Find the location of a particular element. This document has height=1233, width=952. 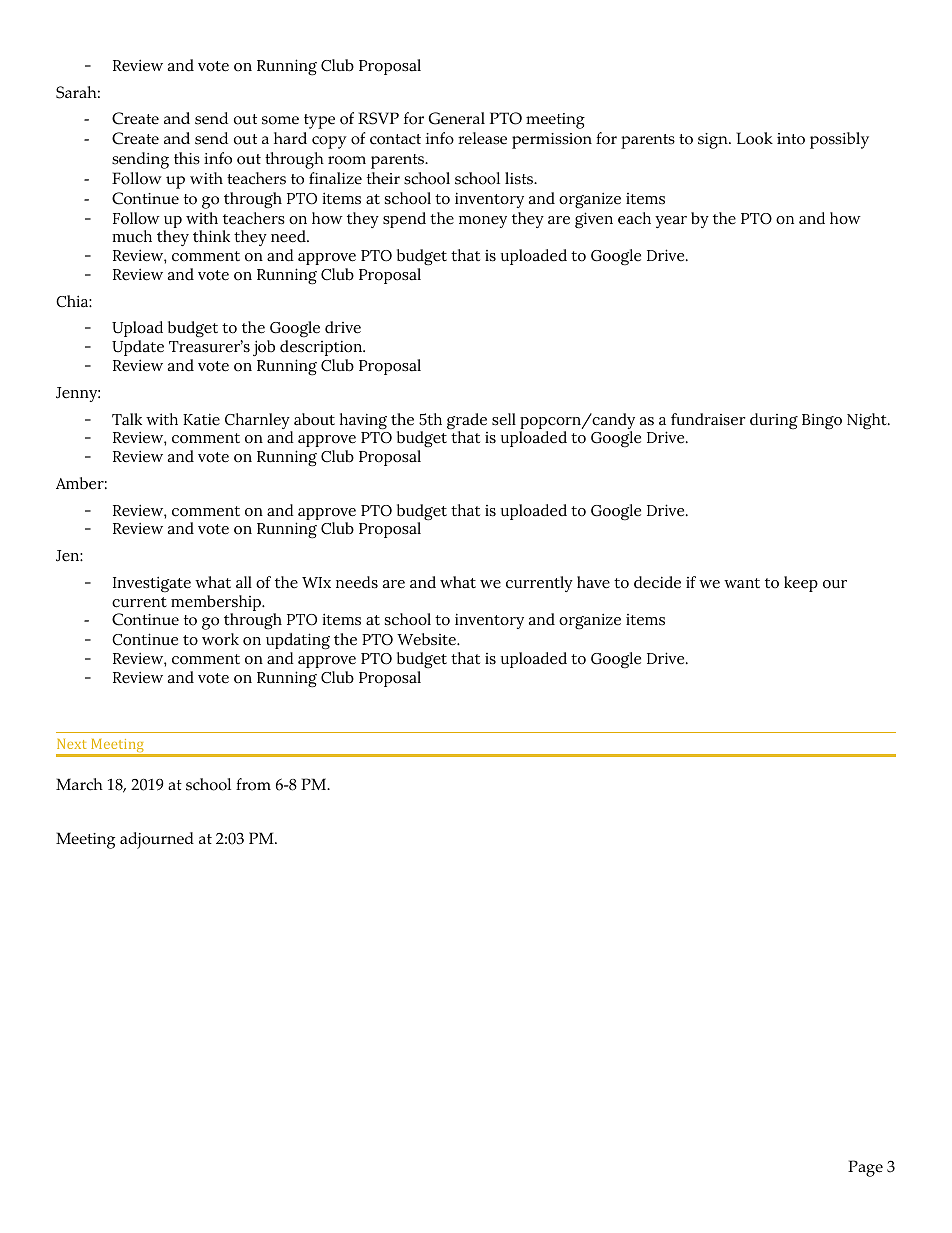

March is located at coordinates (79, 784).
